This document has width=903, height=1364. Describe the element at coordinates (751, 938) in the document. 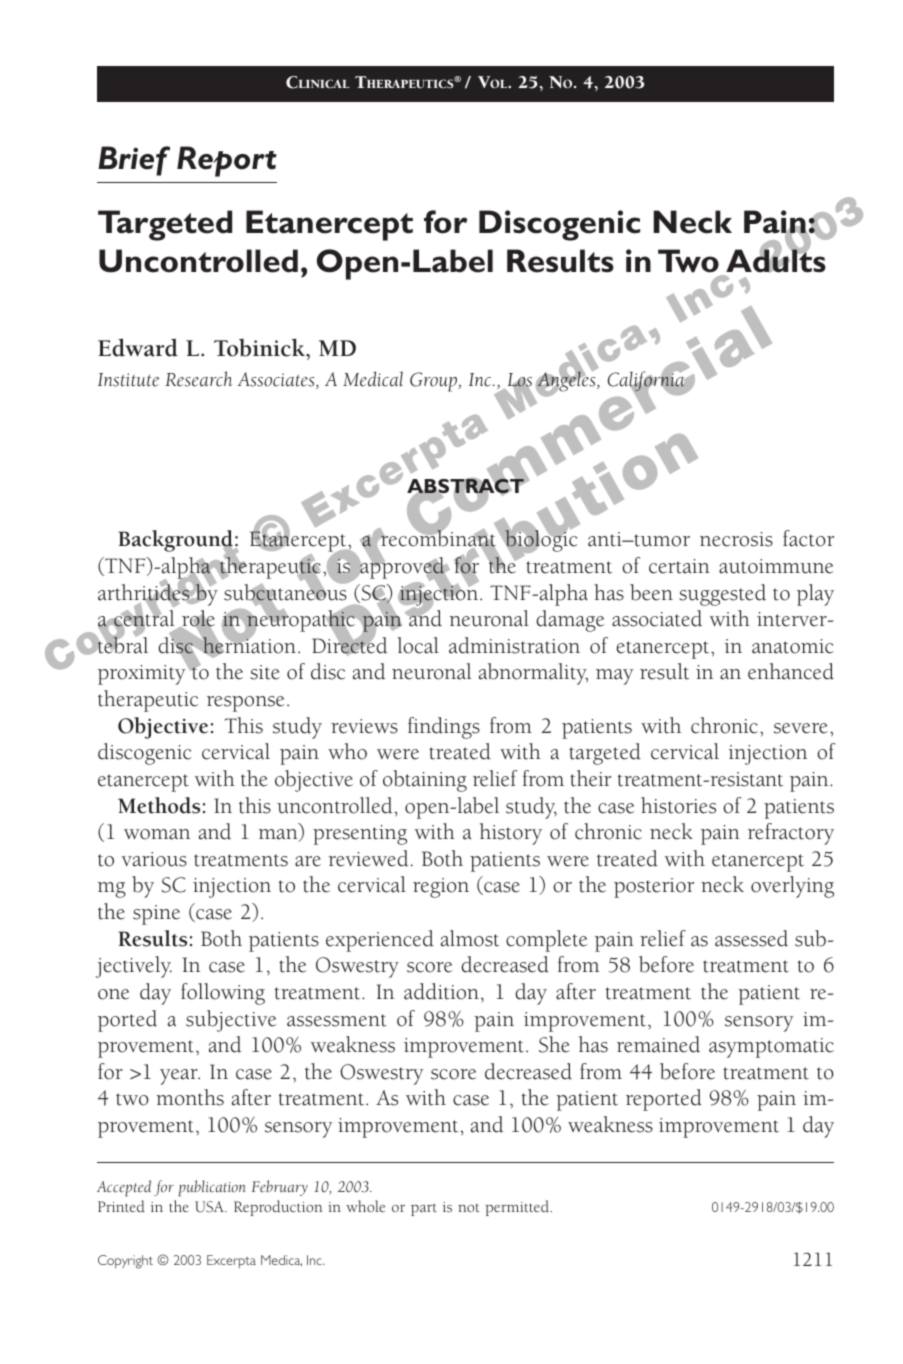

I see `assessed` at that location.
